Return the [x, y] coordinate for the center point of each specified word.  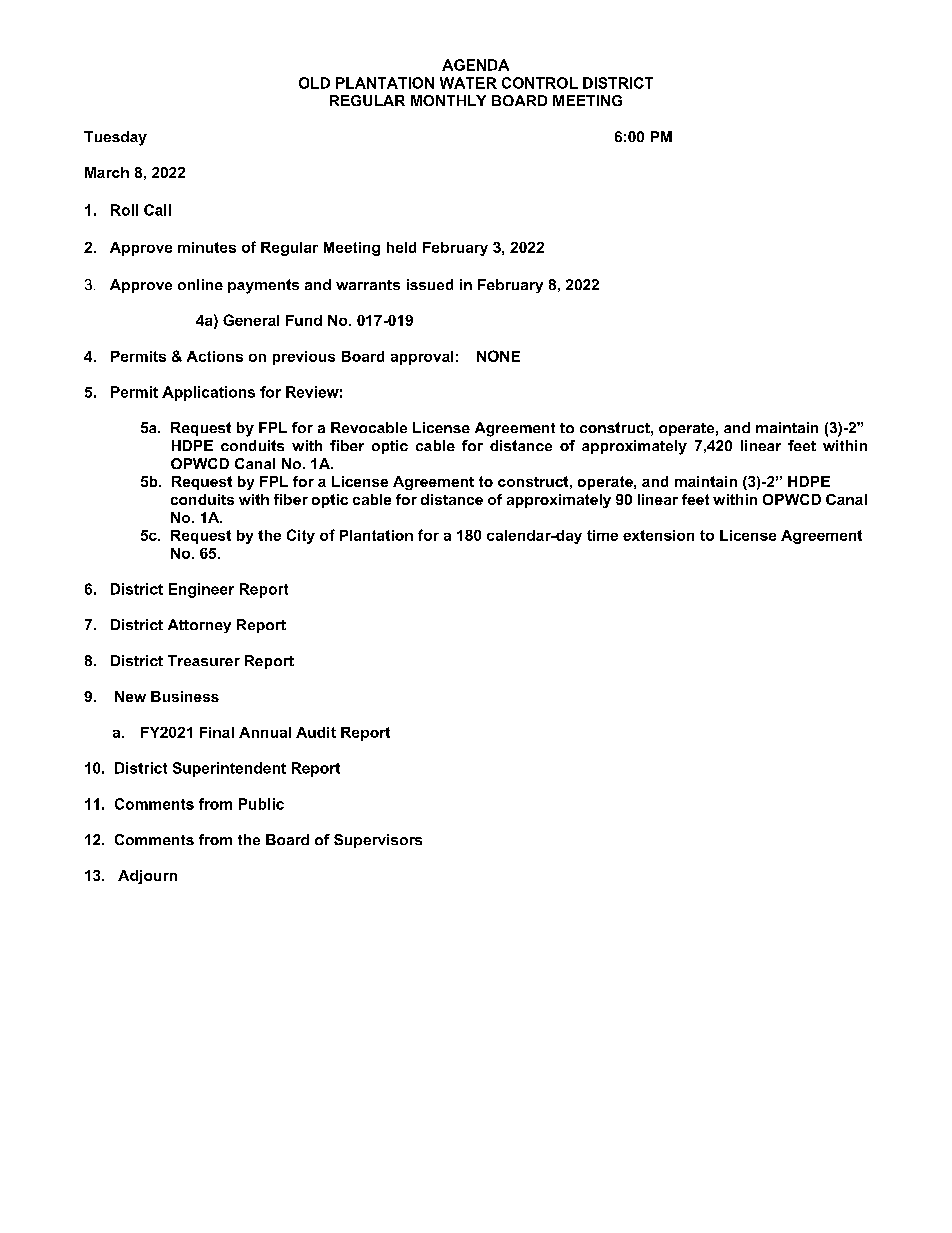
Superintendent [229, 769]
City [301, 536]
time [602, 535]
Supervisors [378, 841]
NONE [498, 356]
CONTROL [540, 83]
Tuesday [115, 138]
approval [422, 358]
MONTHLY [448, 100]
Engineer [201, 590]
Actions [215, 356]
